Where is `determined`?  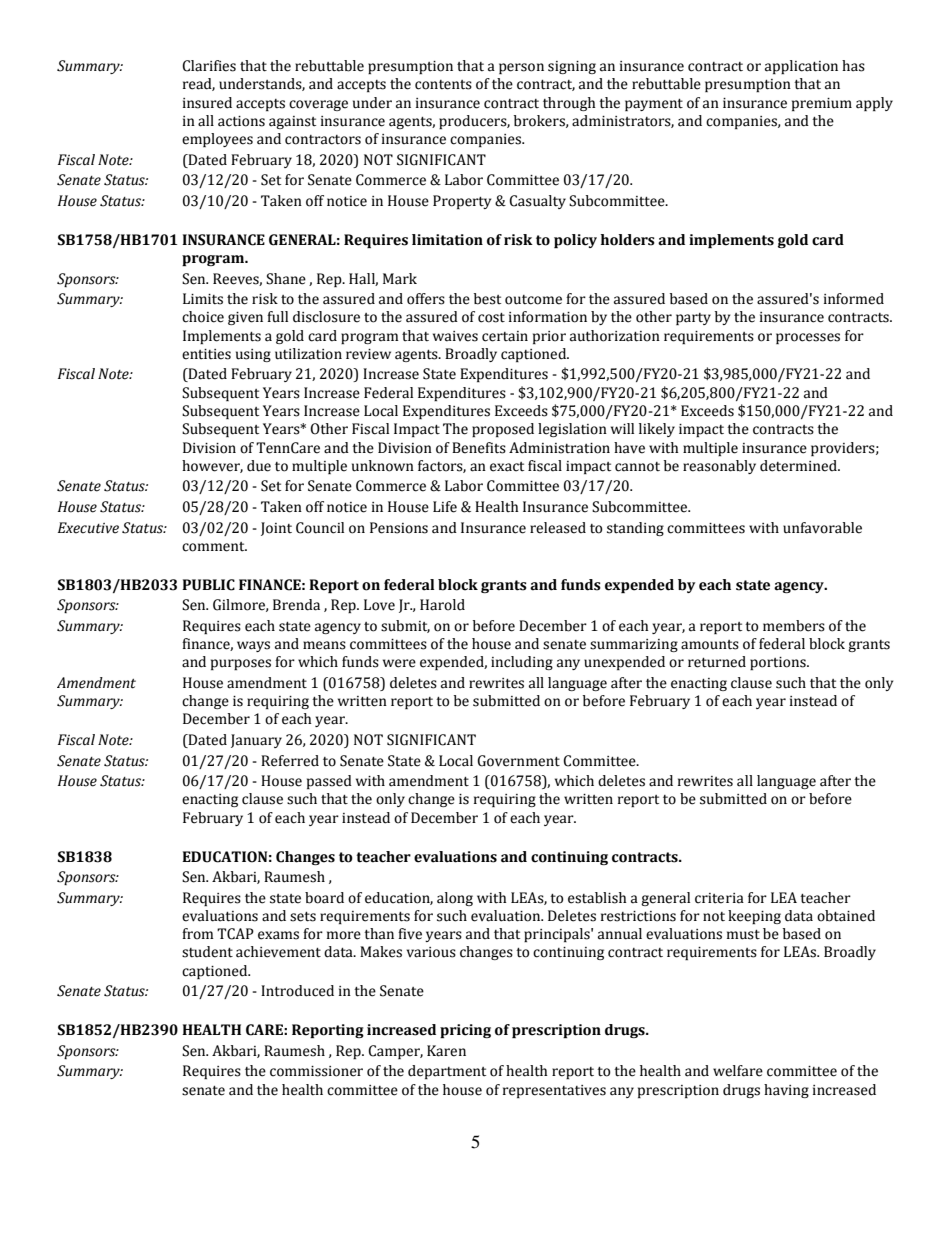
determined is located at coordinates (799, 466).
